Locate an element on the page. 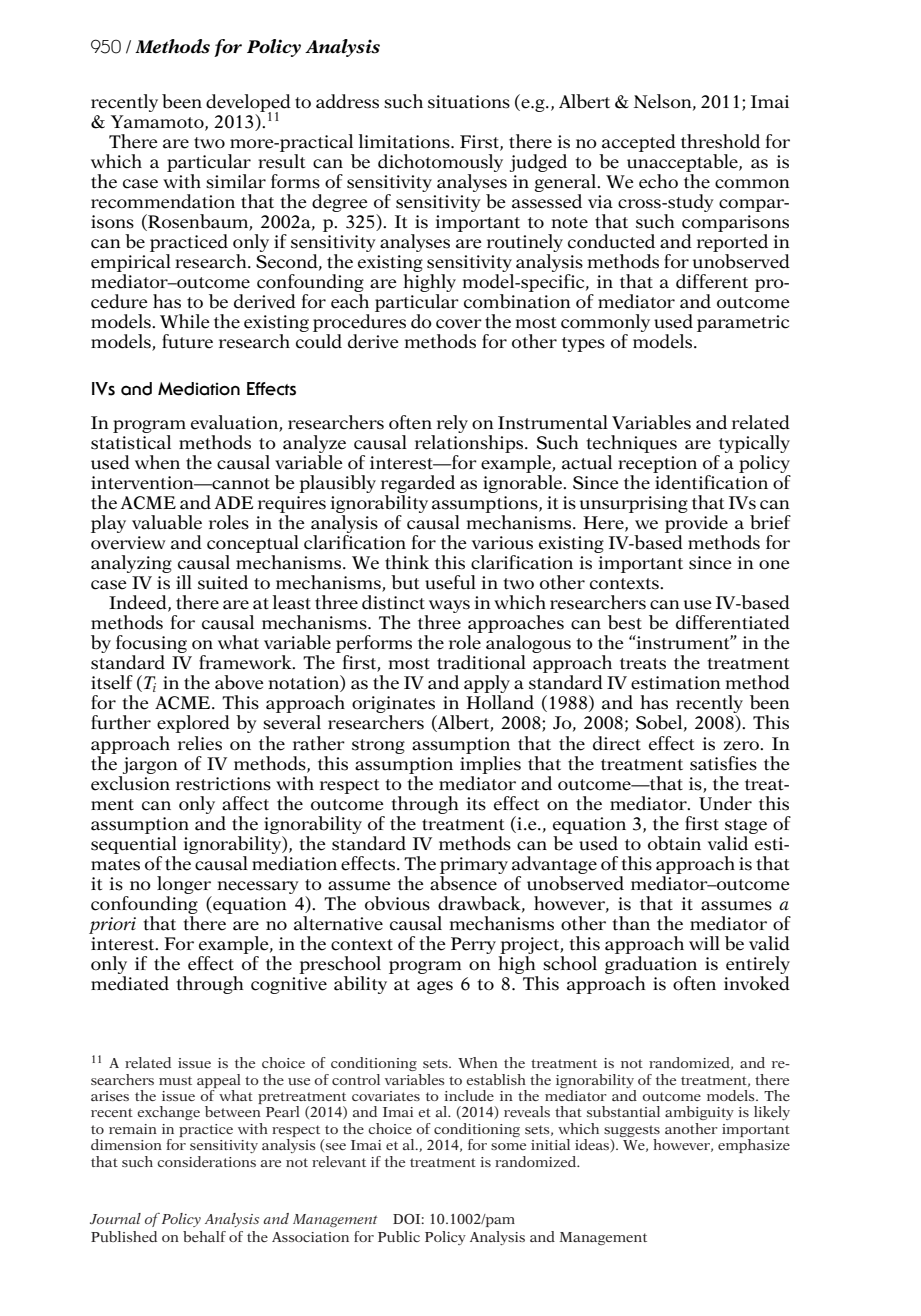  traditional is located at coordinates (481, 662).
